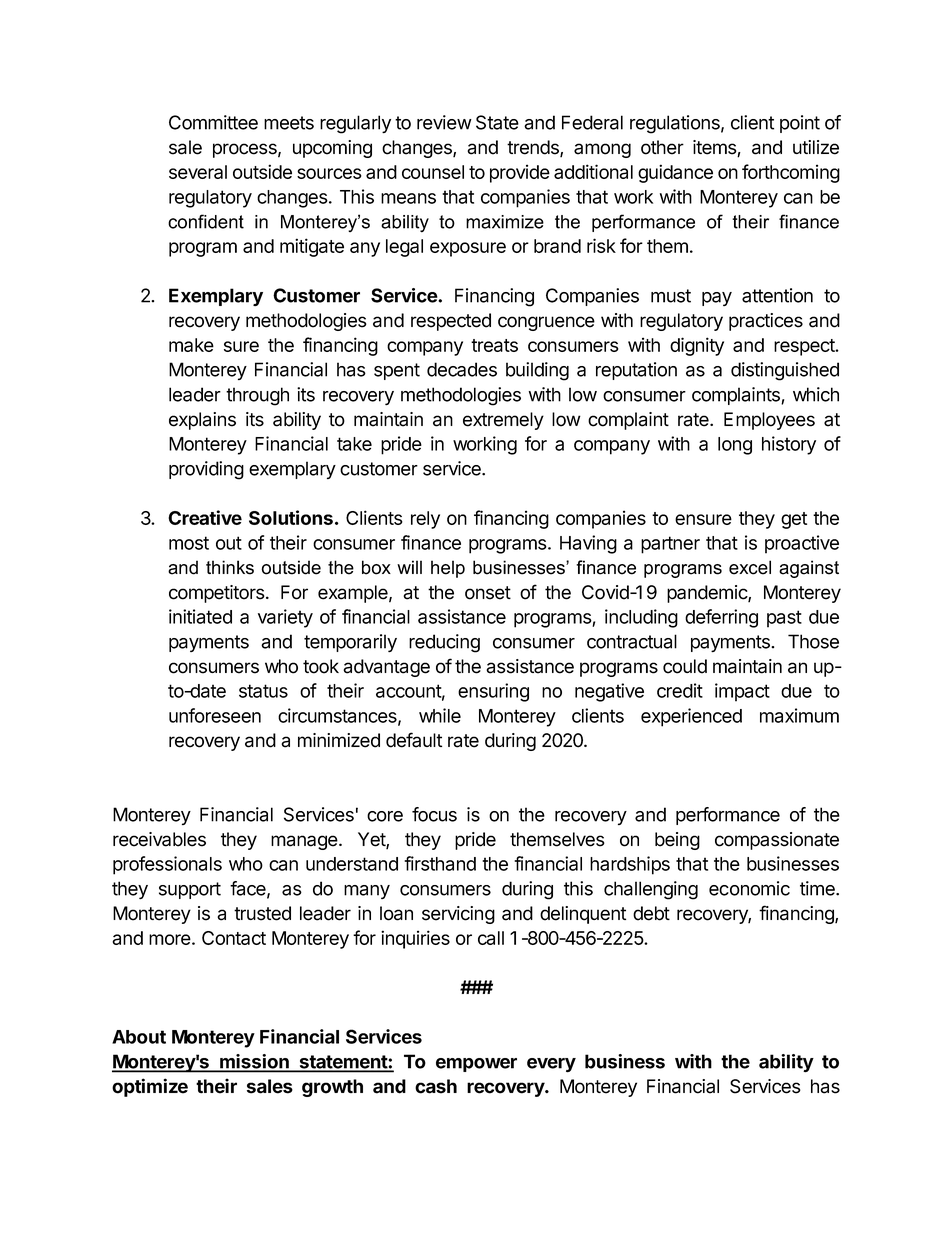 This screenshot has width=952, height=1233. What do you see at coordinates (691, 717) in the screenshot?
I see `experienced` at bounding box center [691, 717].
